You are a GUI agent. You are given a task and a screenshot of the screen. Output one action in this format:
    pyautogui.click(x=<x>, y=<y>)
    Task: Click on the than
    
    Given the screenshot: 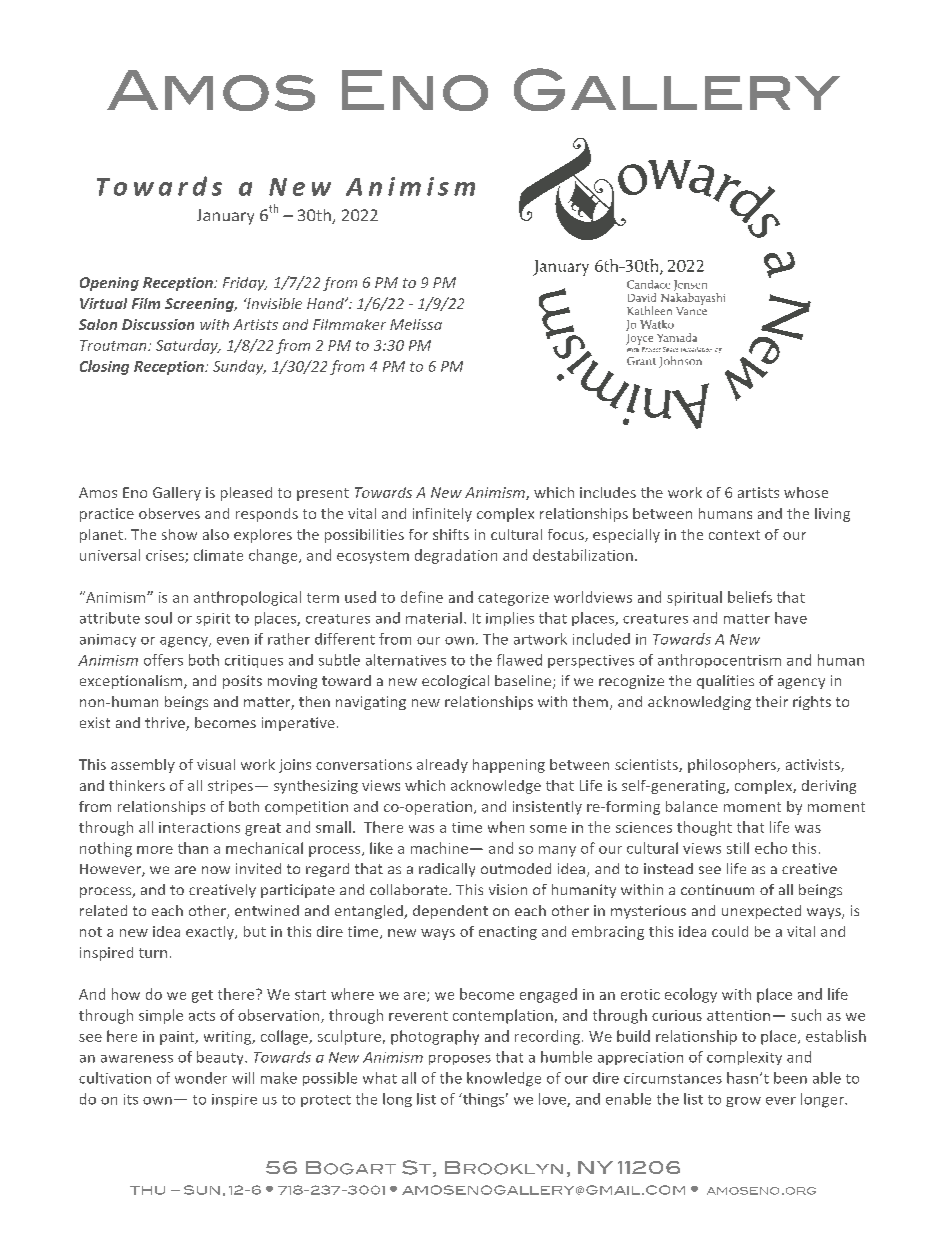 What is the action you would take?
    pyautogui.click(x=193, y=848)
